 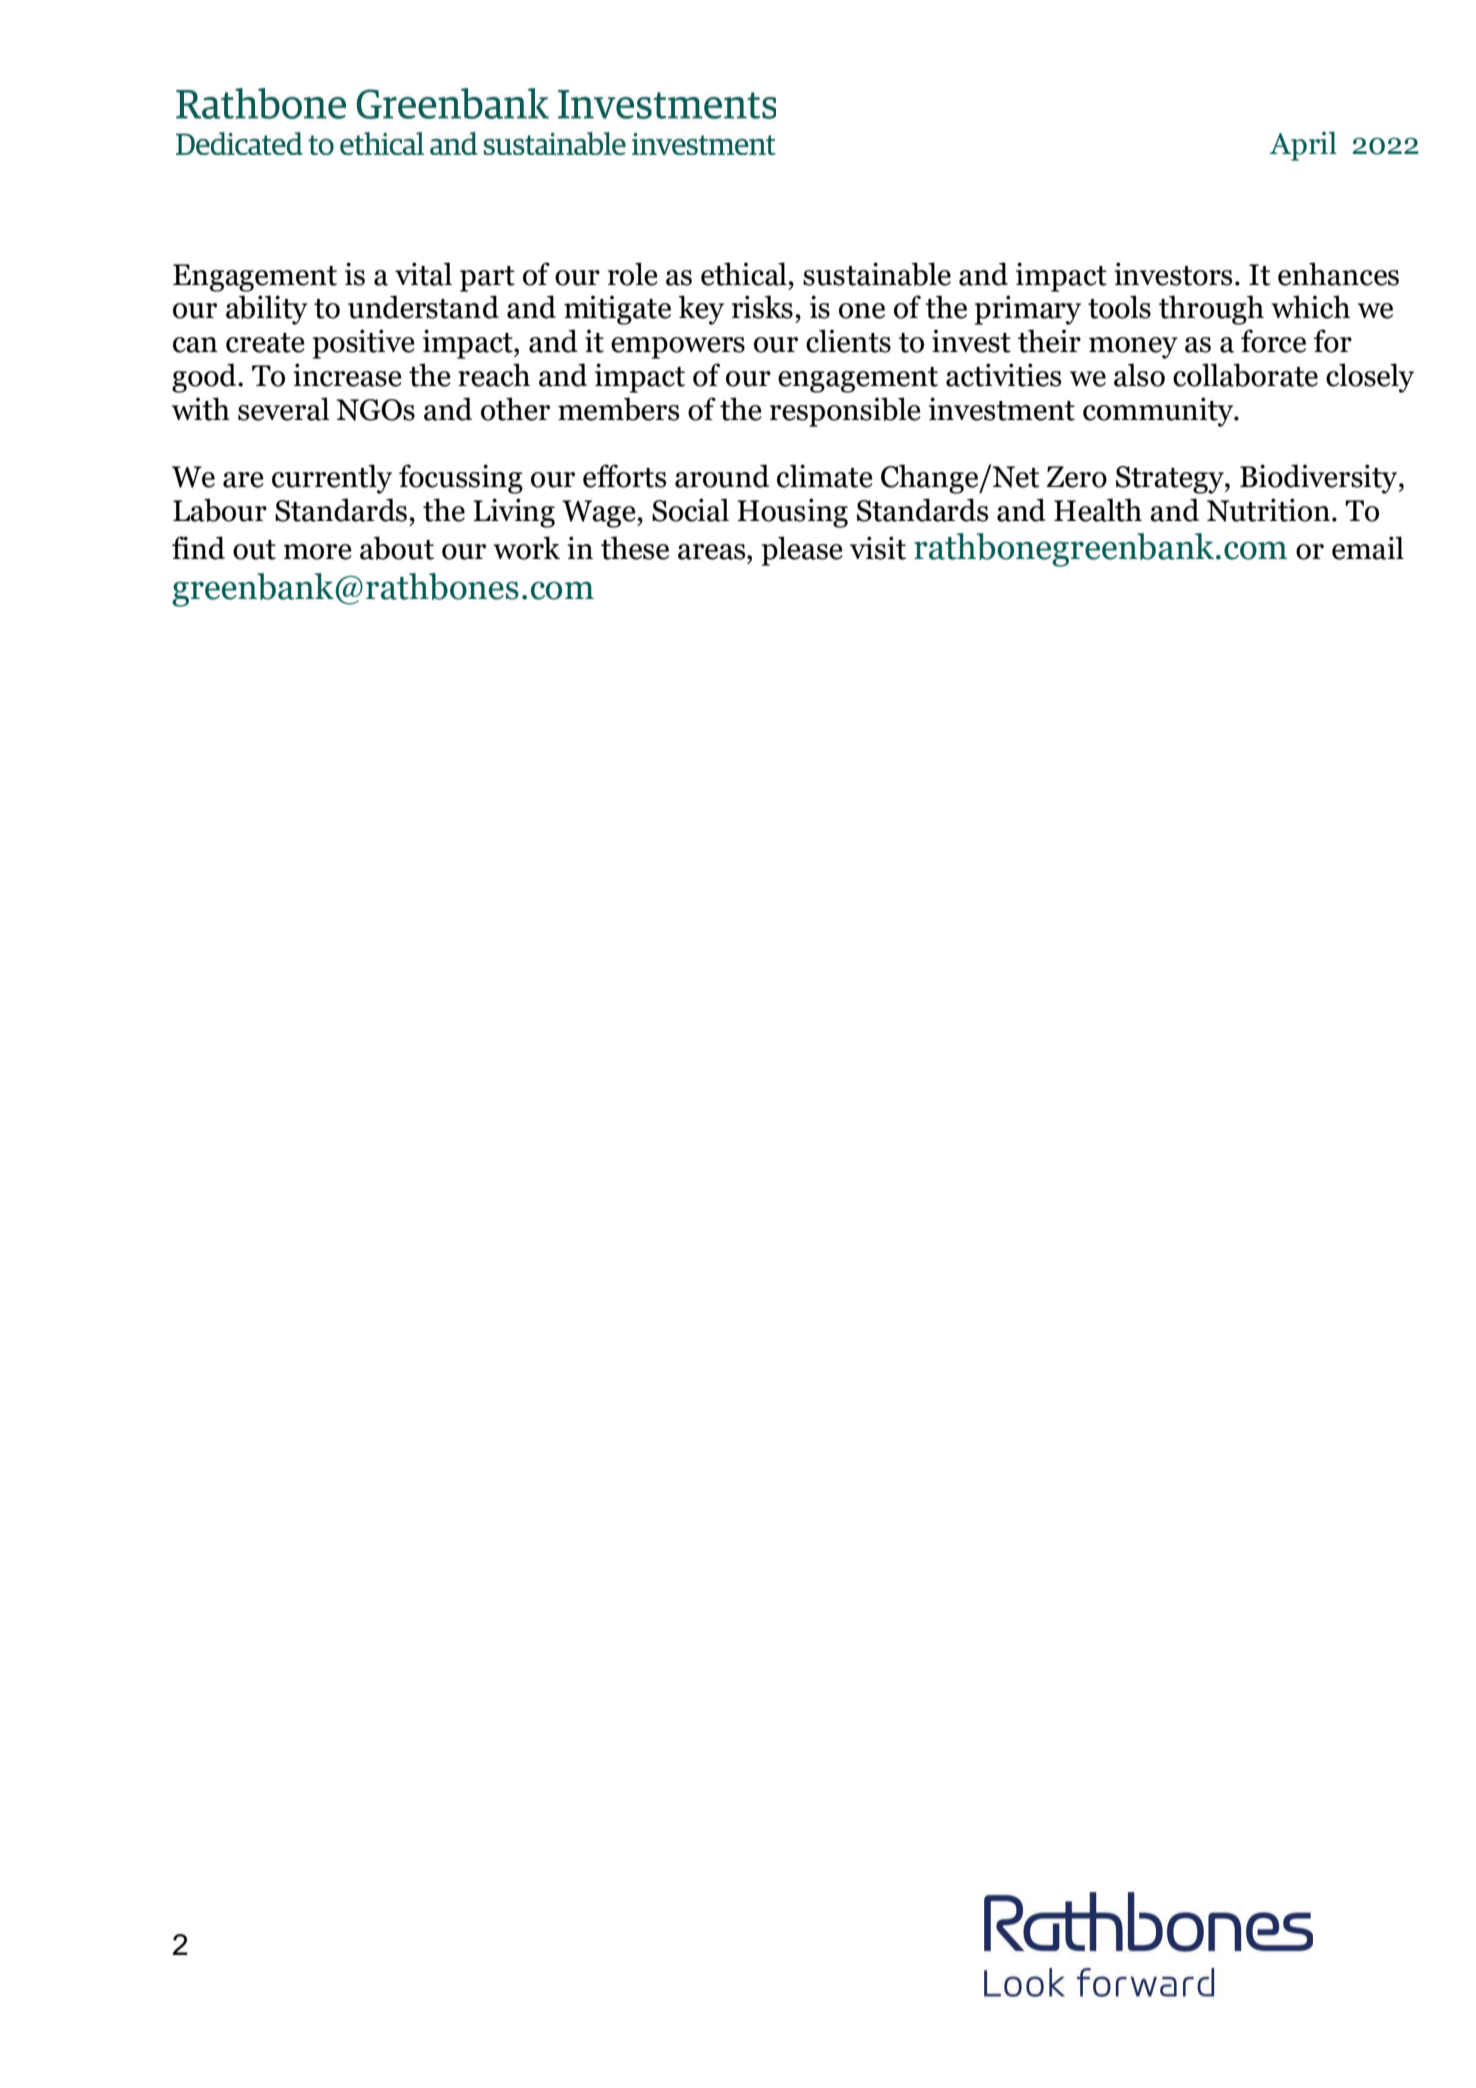 I want to click on community, so click(x=1159, y=412).
